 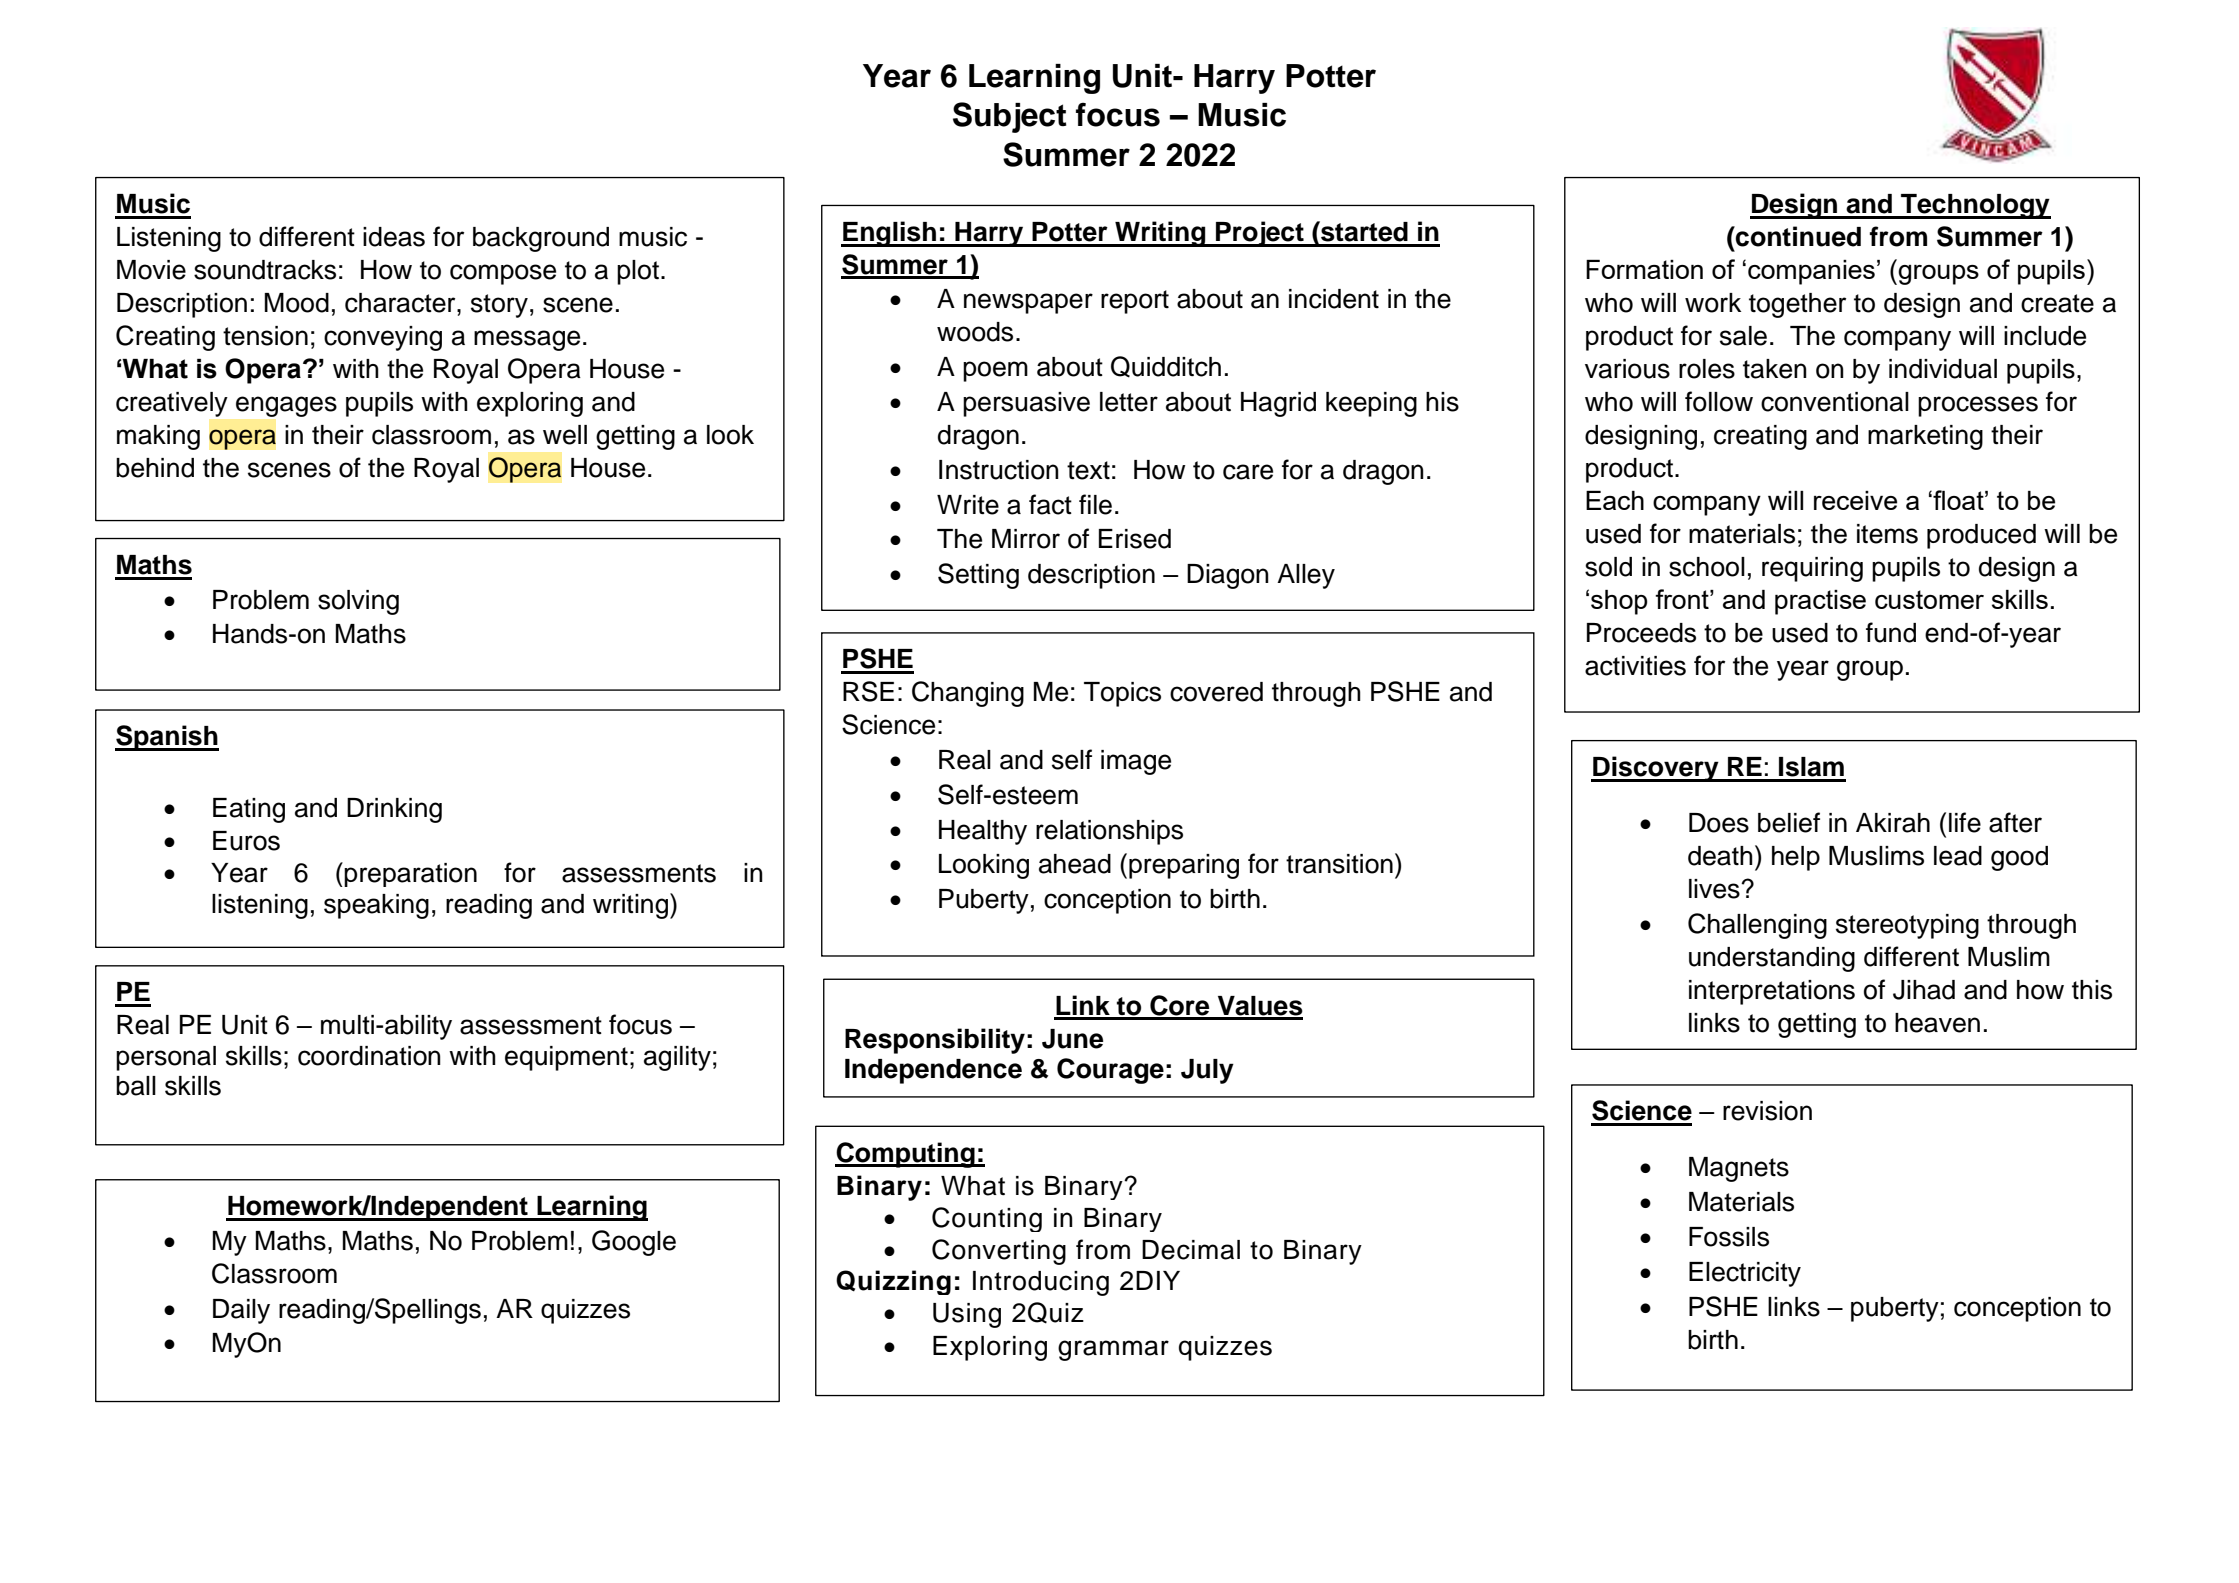 What do you see at coordinates (1228, 576) in the document?
I see `Diagon` at bounding box center [1228, 576].
